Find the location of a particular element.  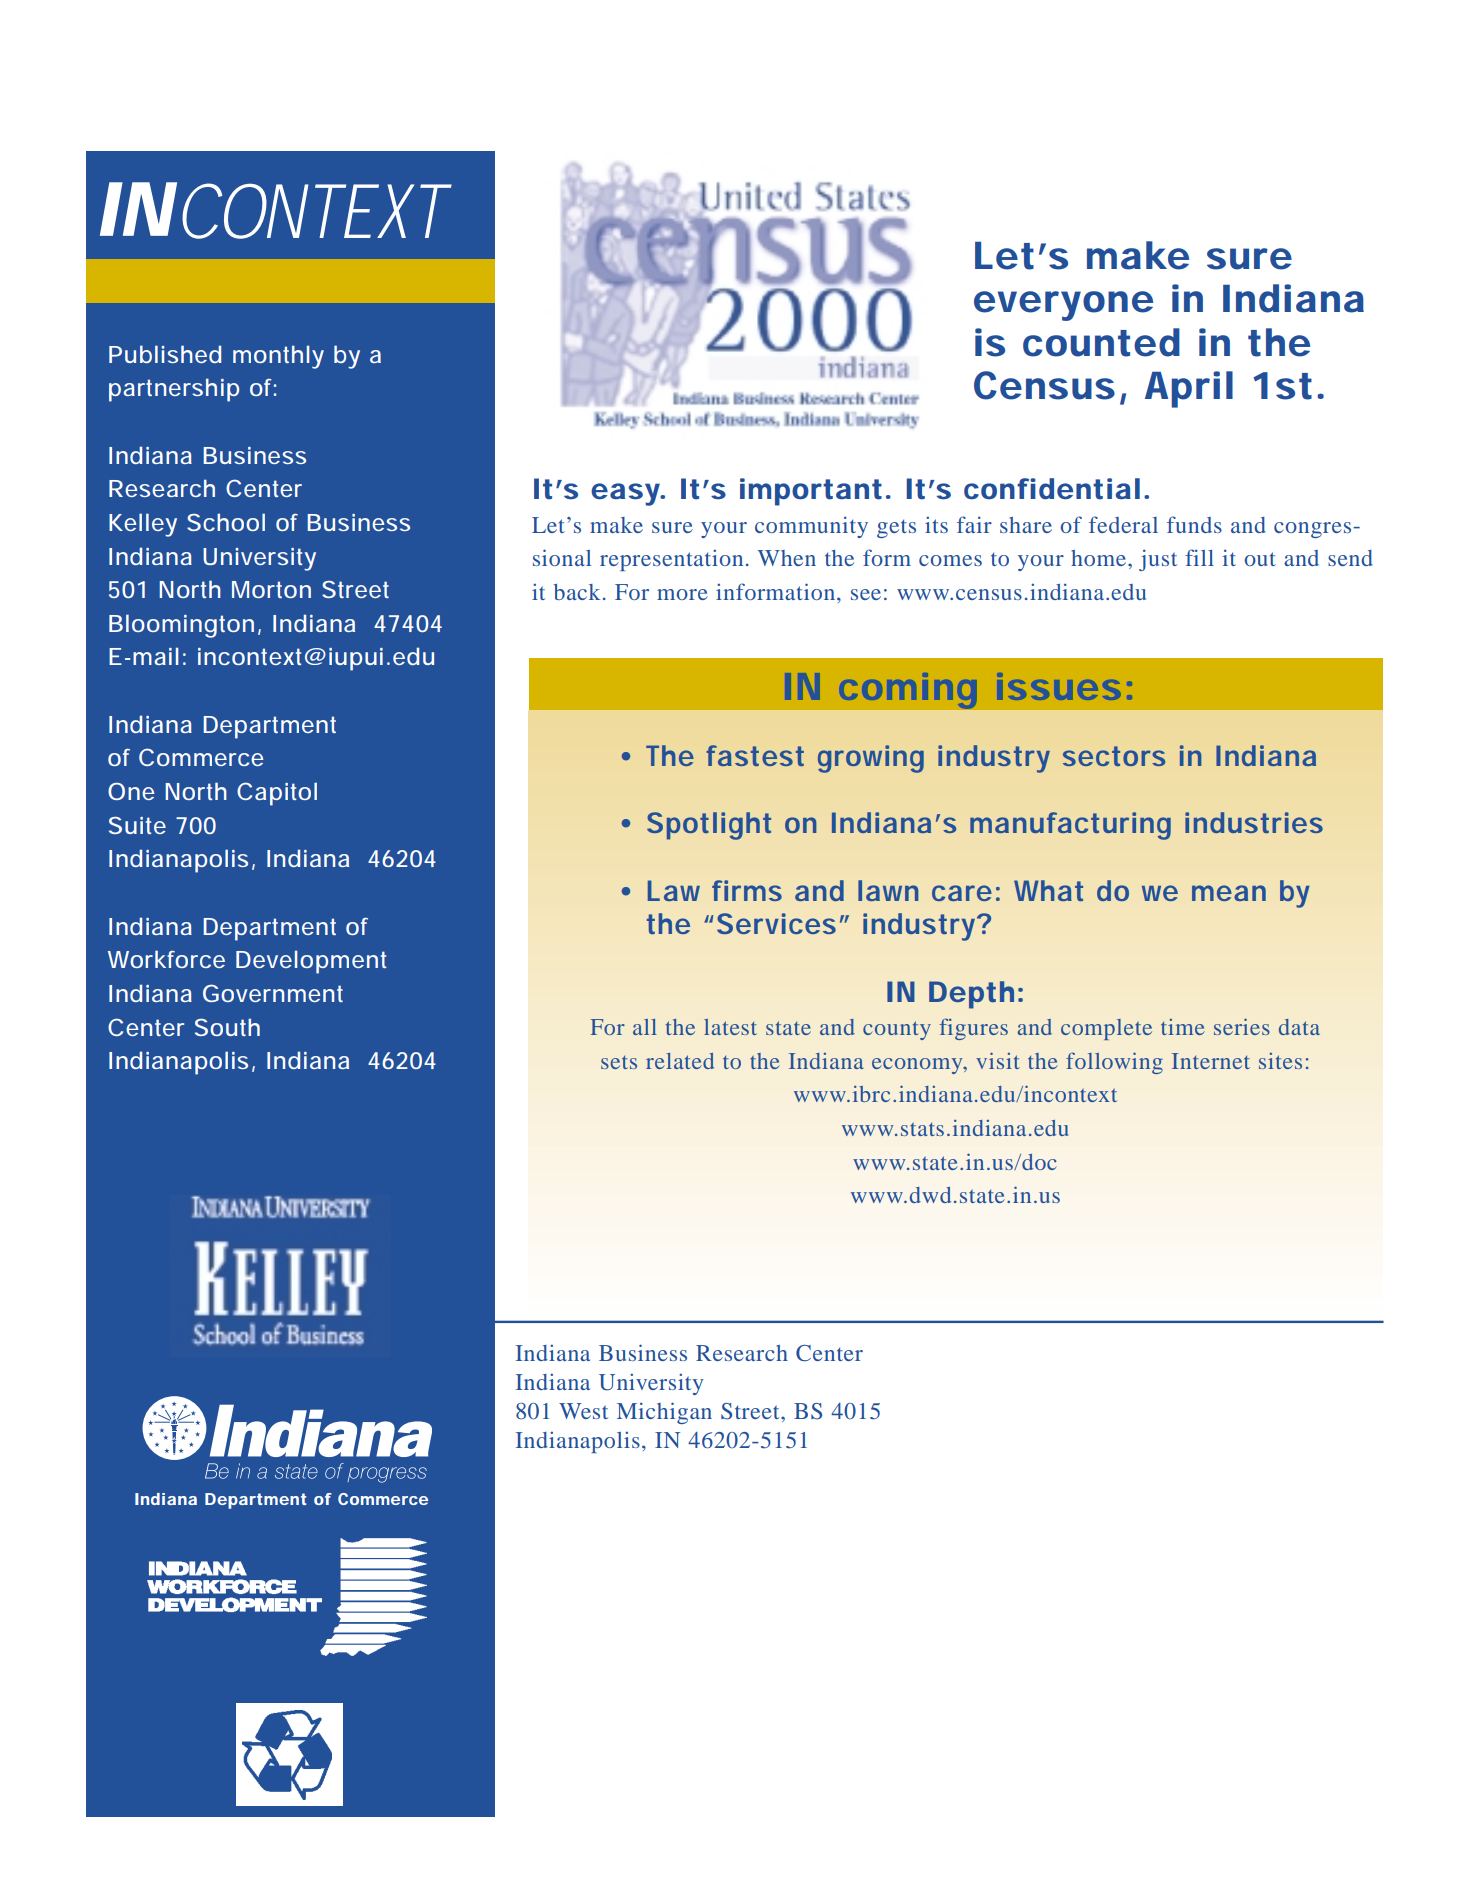

Internet is located at coordinates (1211, 1061).
